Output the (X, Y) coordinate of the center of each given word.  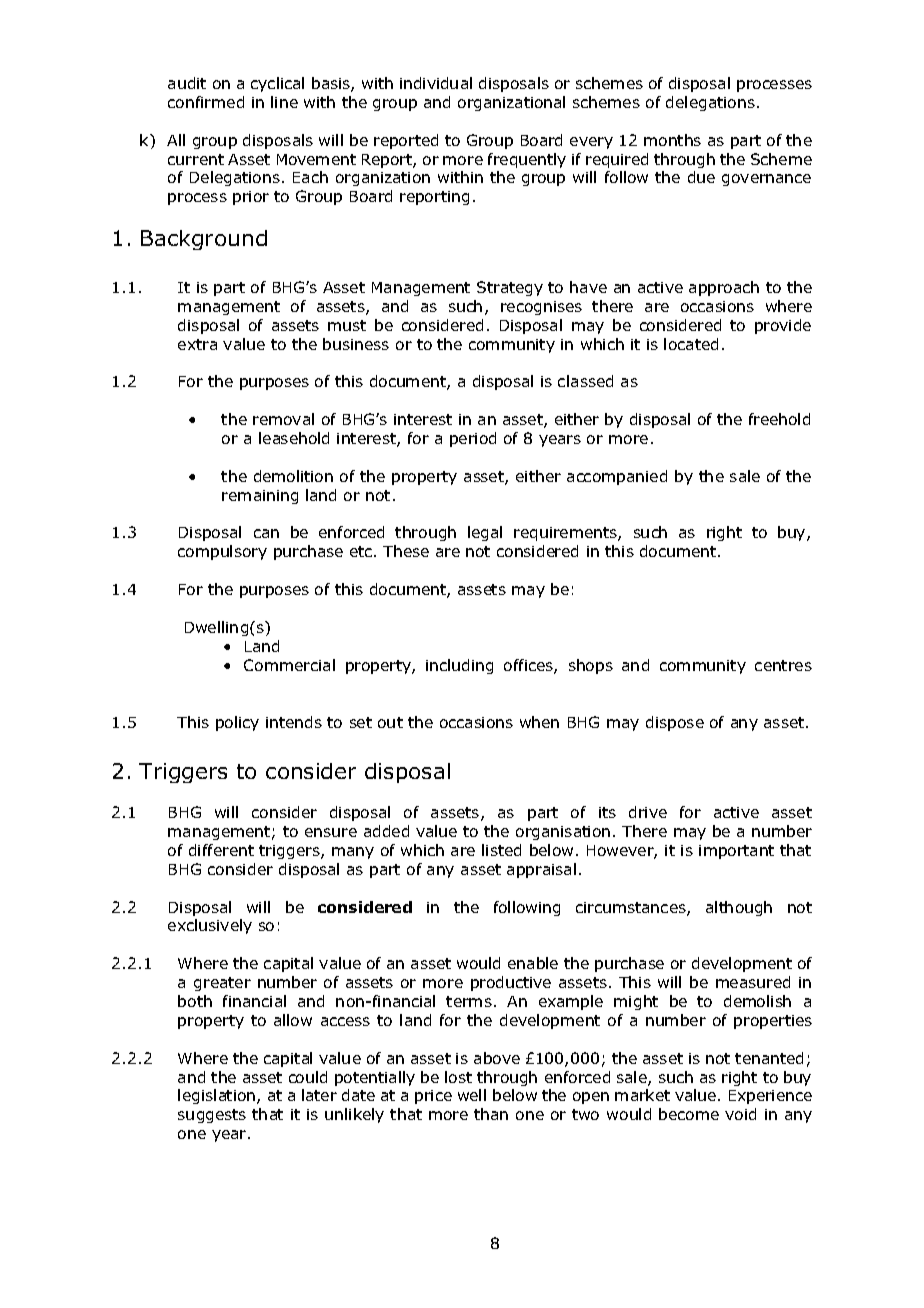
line (284, 102)
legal (485, 533)
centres (783, 665)
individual (436, 83)
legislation (218, 1096)
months (672, 140)
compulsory (222, 552)
